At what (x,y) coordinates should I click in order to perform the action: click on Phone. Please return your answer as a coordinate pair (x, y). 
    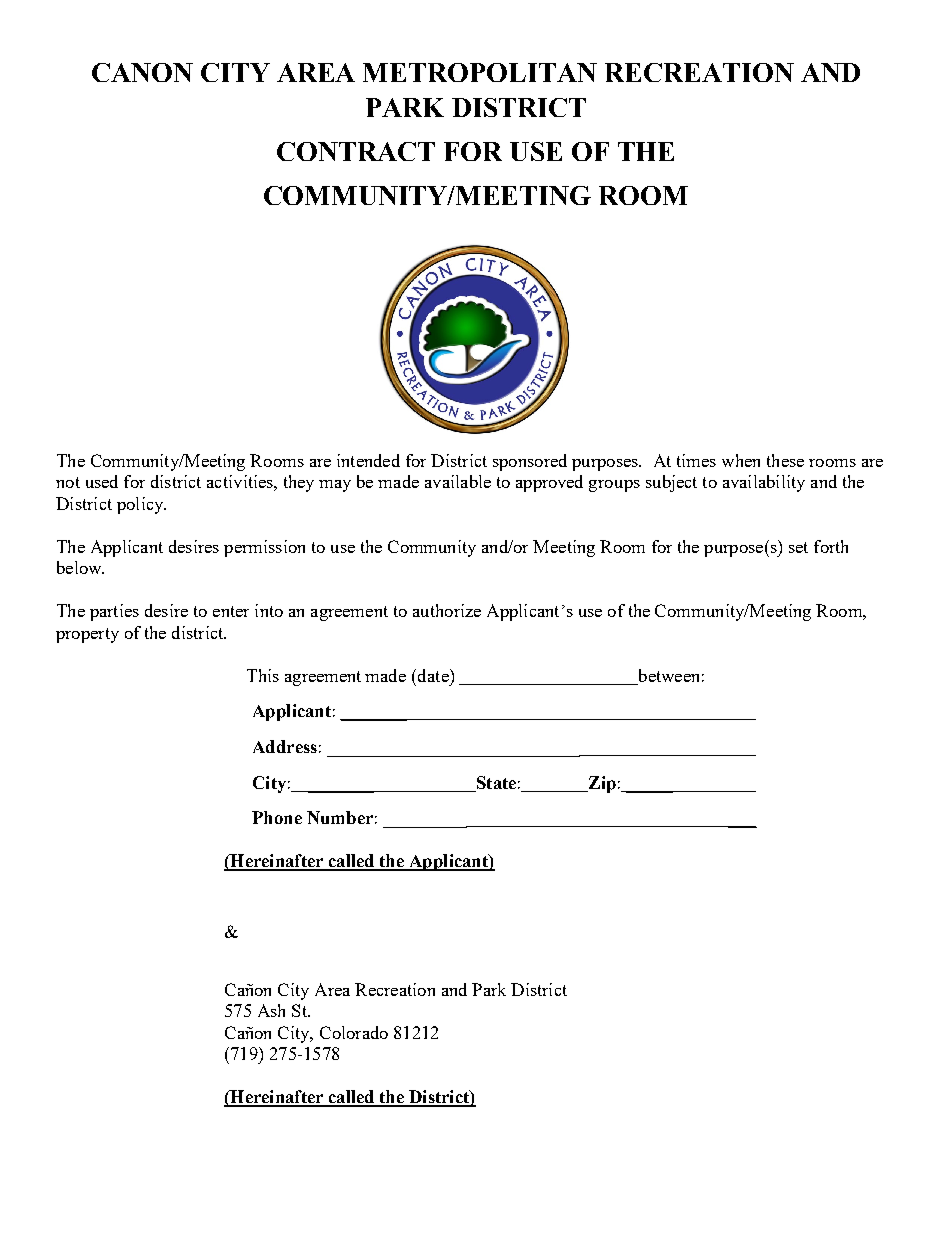
    Looking at the image, I should click on (277, 817).
